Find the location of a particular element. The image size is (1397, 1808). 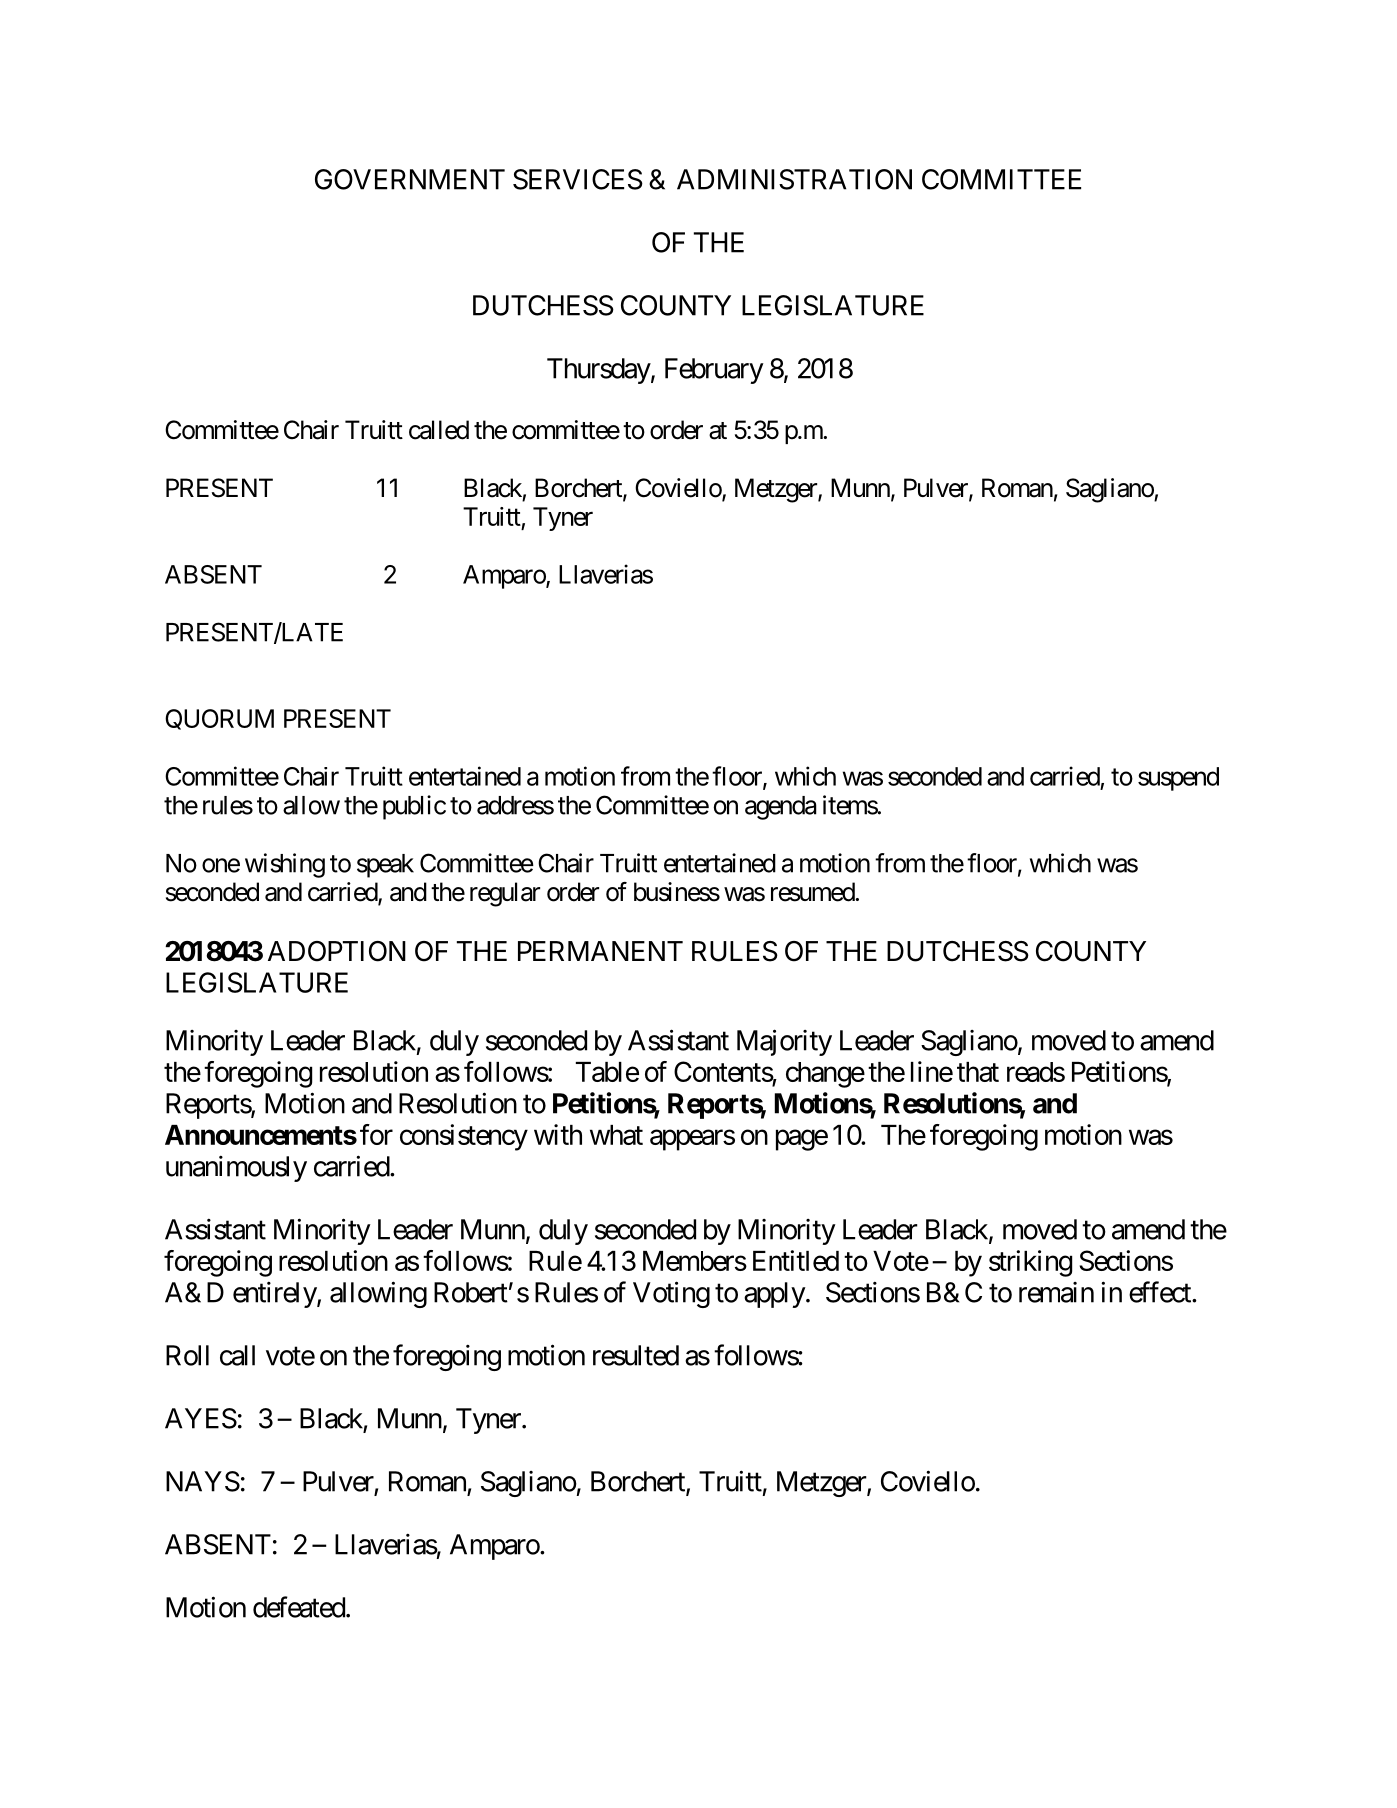

ADMINISTRATION is located at coordinates (794, 179).
